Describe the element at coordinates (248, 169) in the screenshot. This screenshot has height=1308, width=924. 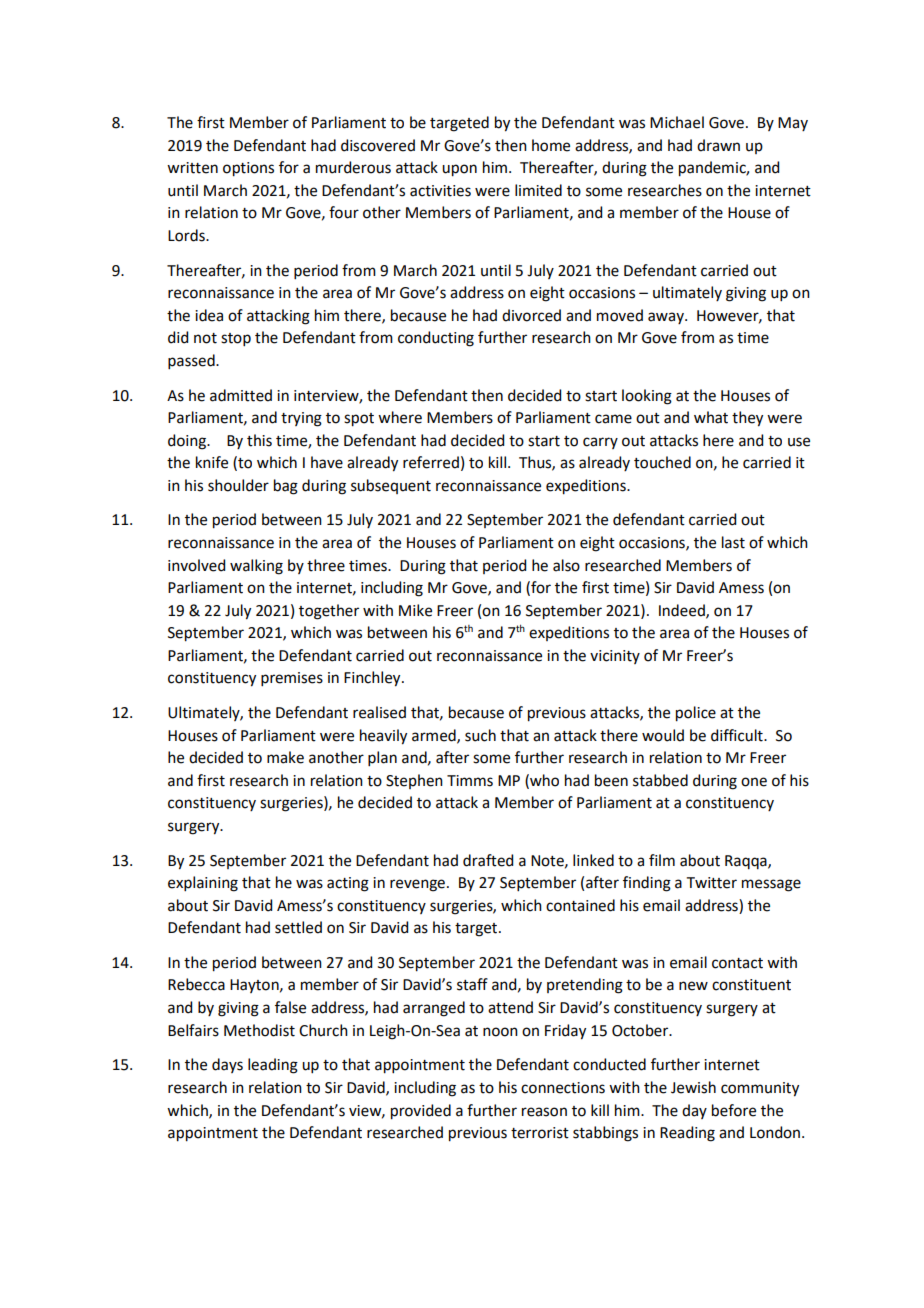
I see `options` at that location.
